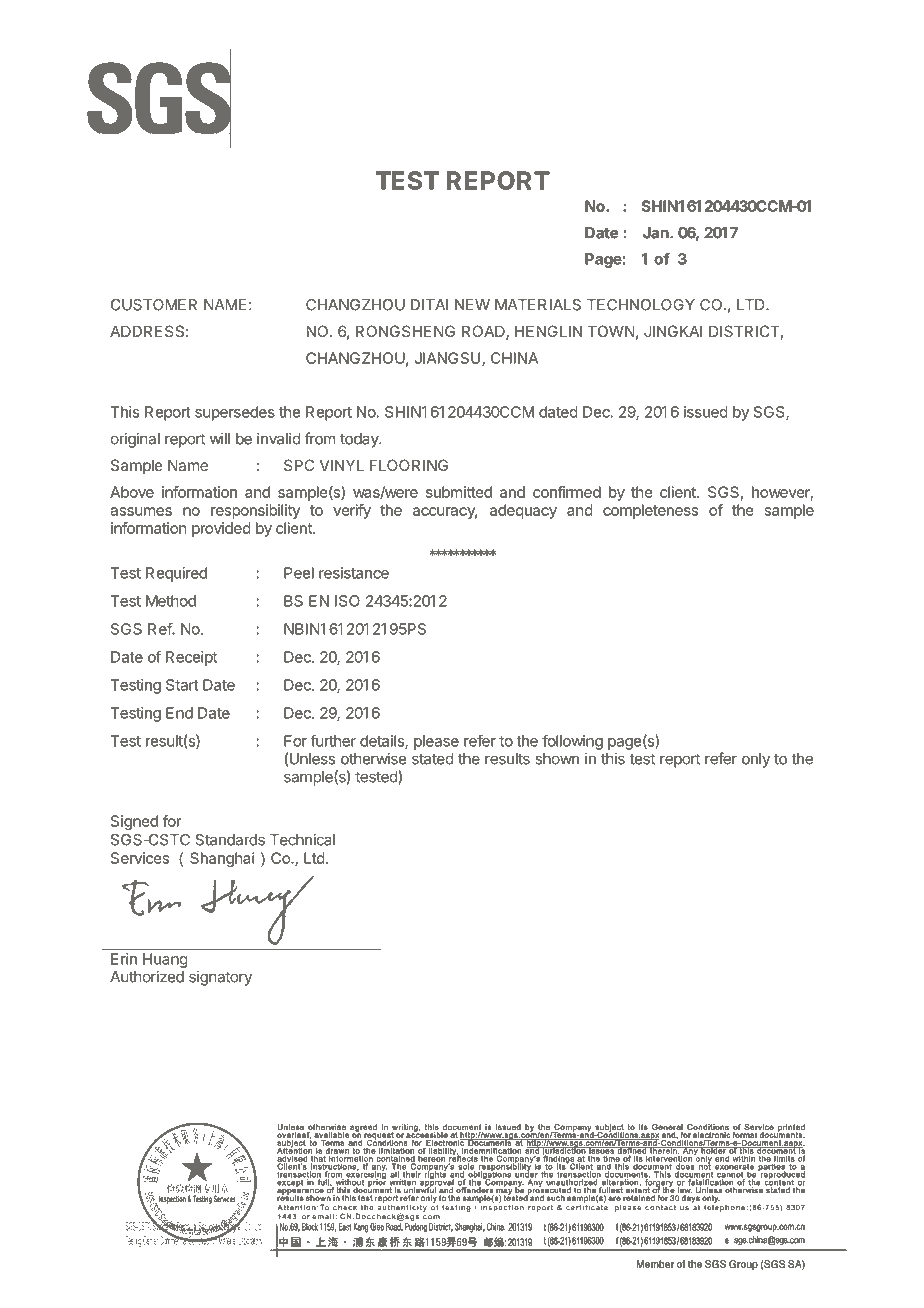  I want to click on ISO, so click(347, 601).
